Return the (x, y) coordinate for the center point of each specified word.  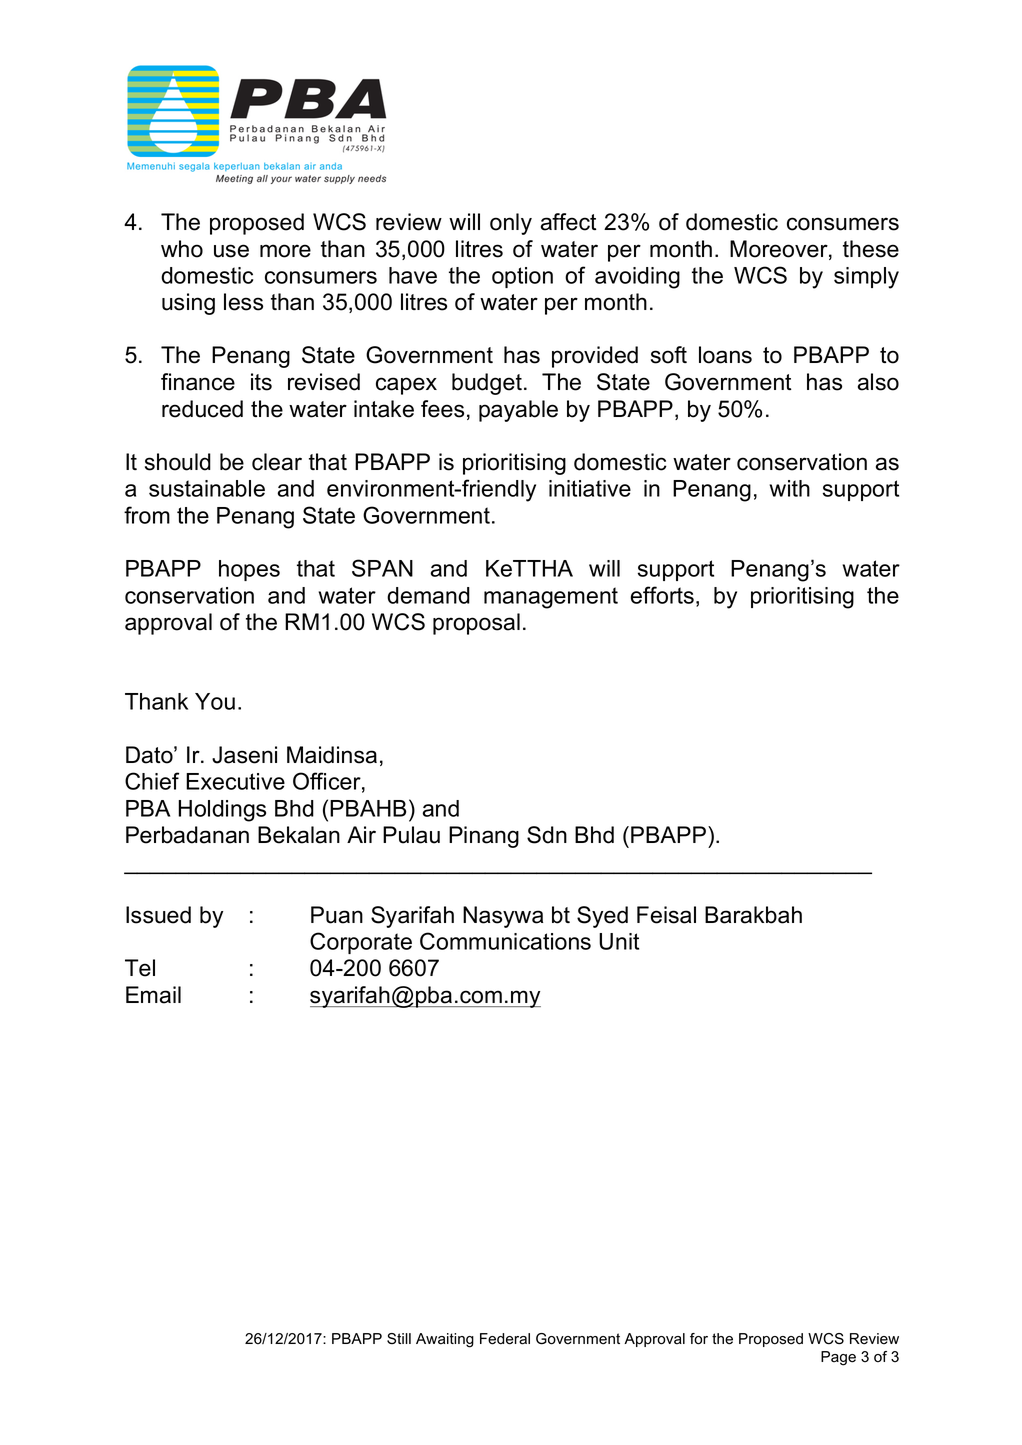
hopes (249, 570)
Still (399, 1338)
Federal (505, 1339)
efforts (662, 595)
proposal (476, 624)
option (522, 277)
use (231, 251)
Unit (619, 941)
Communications (505, 941)
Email (153, 995)
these (871, 249)
